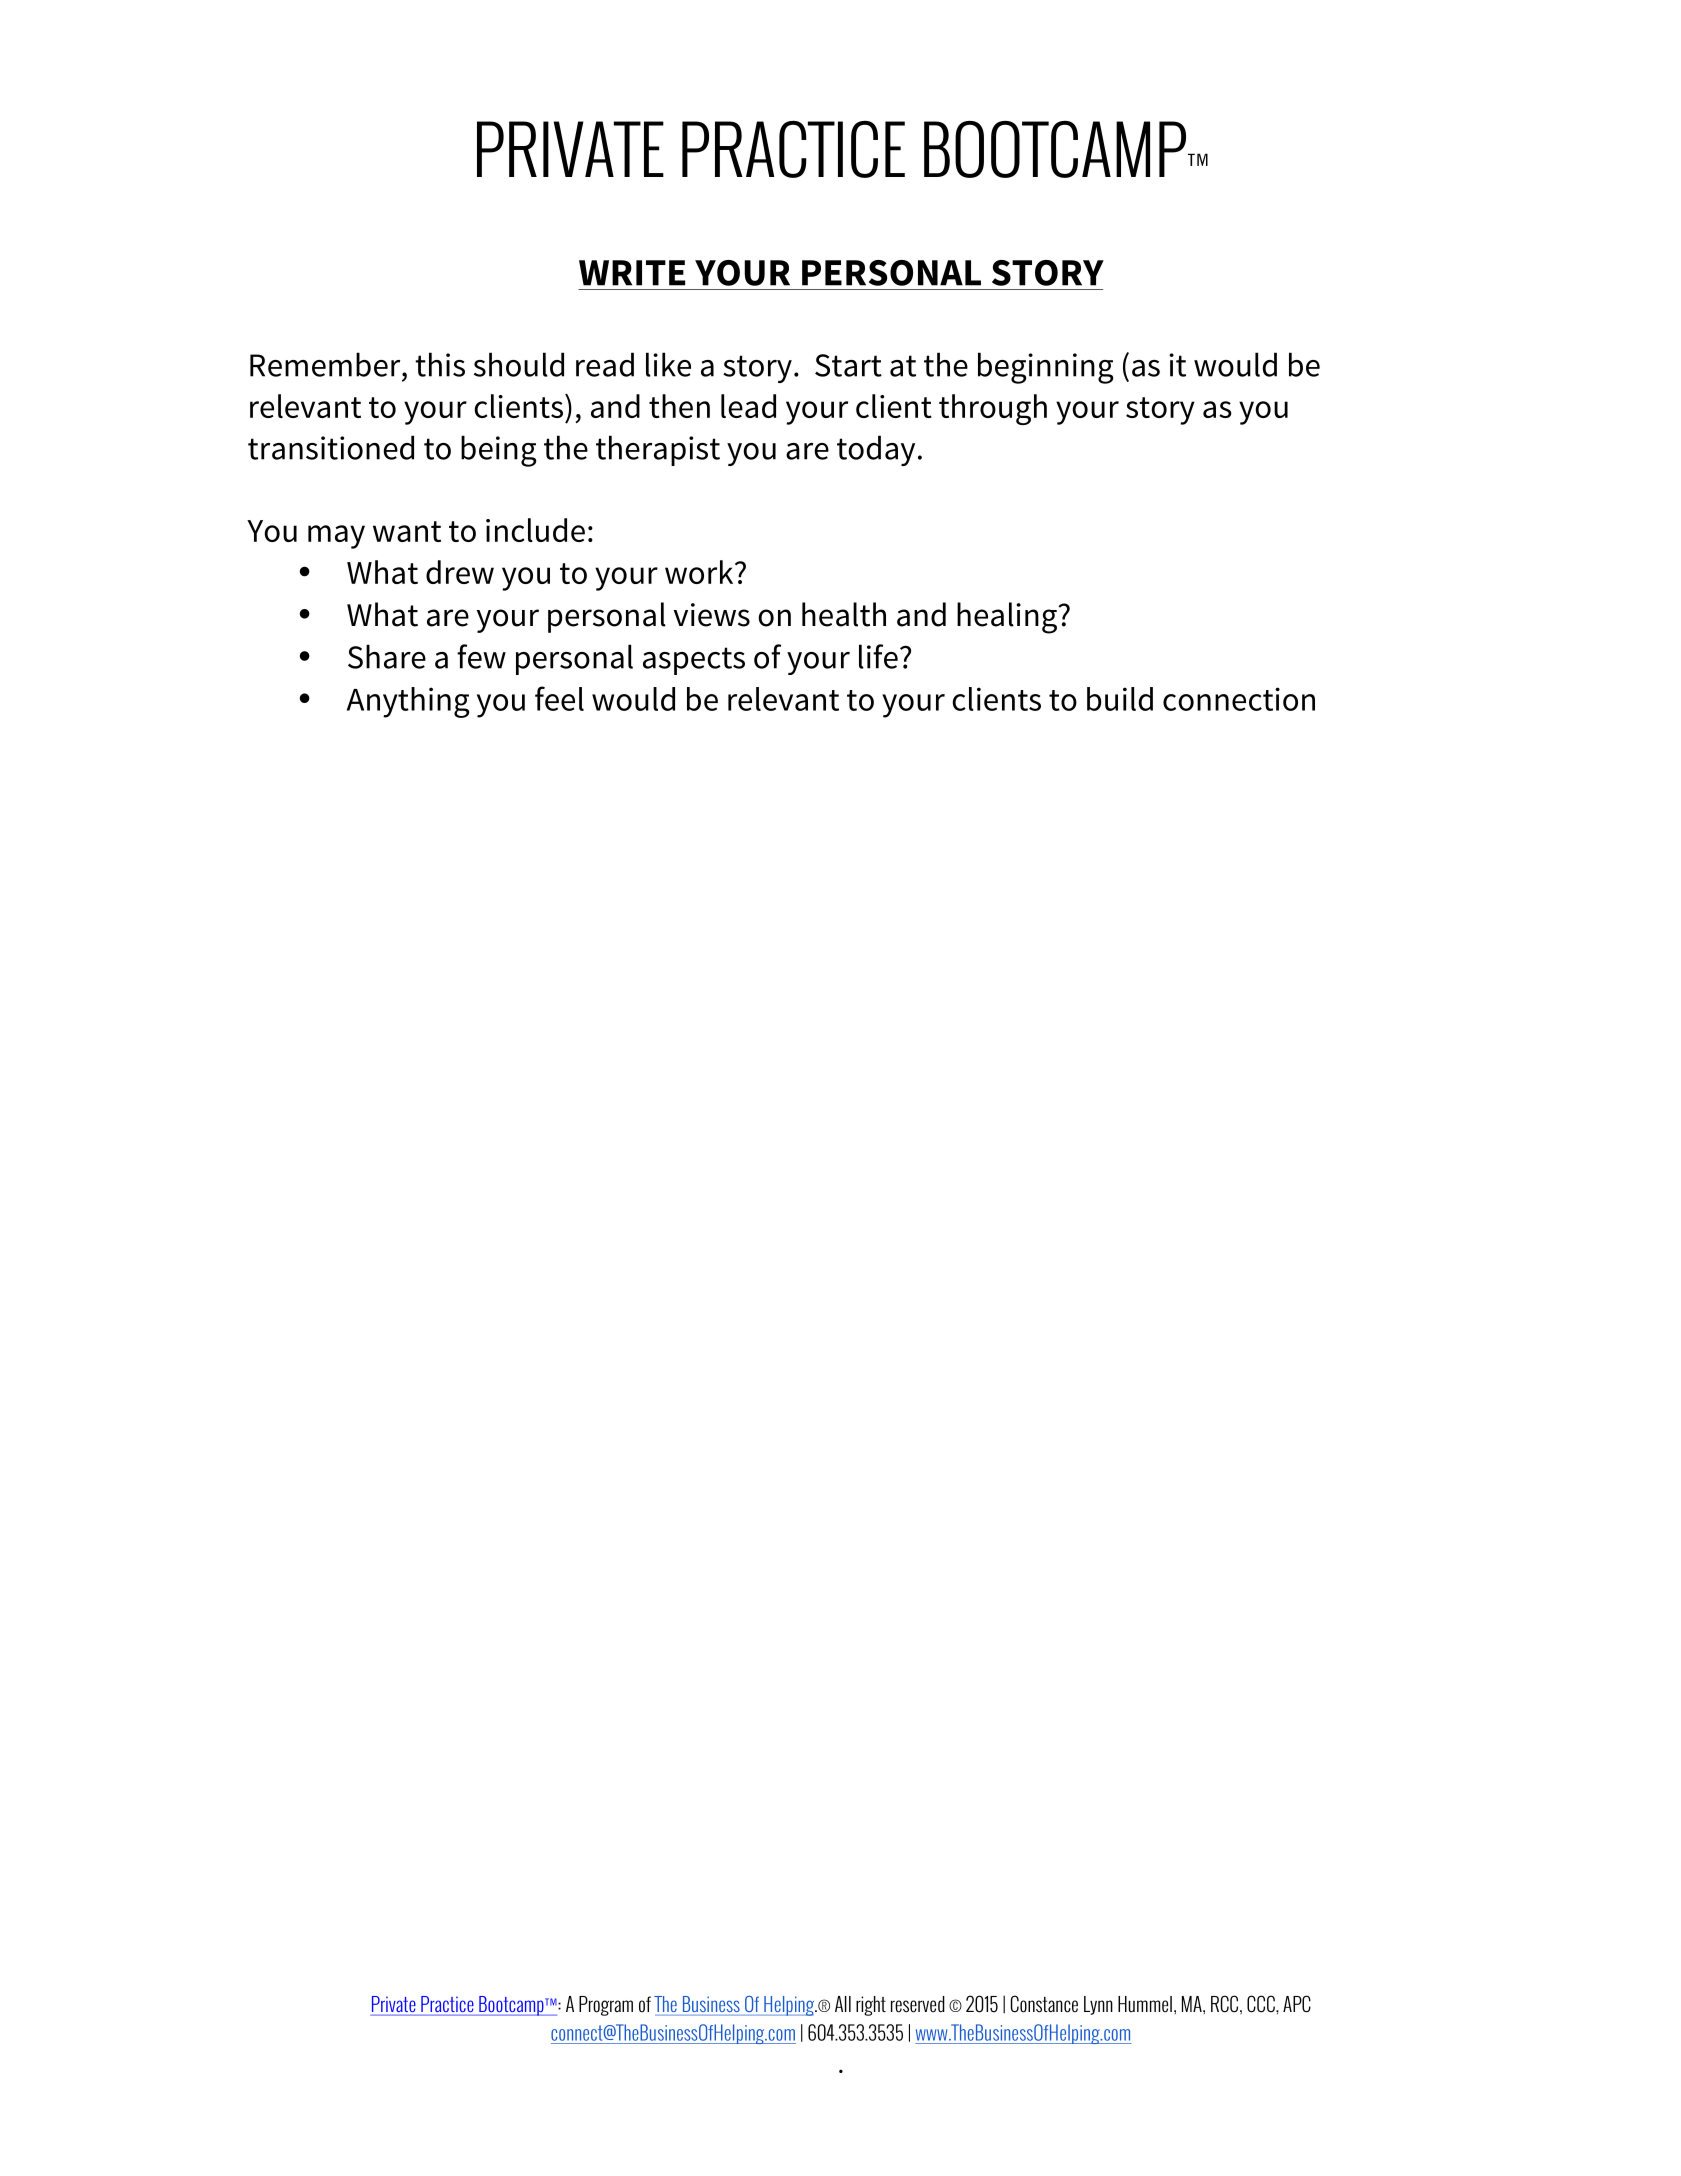 This screenshot has height=2176, width=1681. I want to click on CCC, so click(1262, 2004).
